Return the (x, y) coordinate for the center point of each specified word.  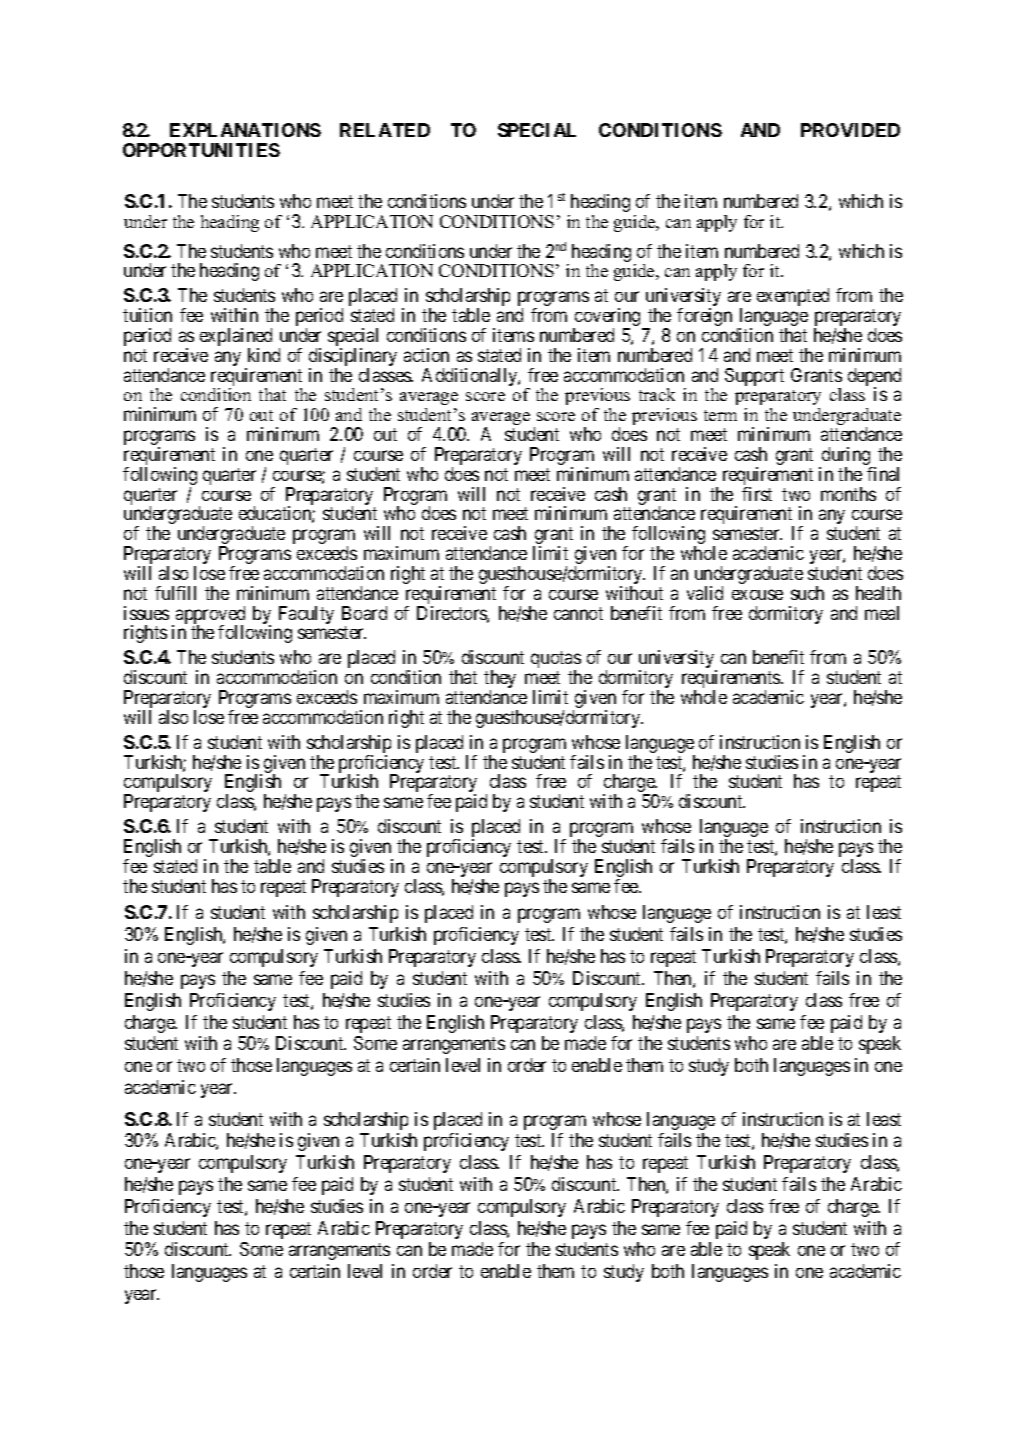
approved (210, 616)
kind (264, 355)
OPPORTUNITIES (201, 150)
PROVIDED (850, 130)
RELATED (385, 130)
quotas (556, 661)
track (657, 394)
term (720, 415)
